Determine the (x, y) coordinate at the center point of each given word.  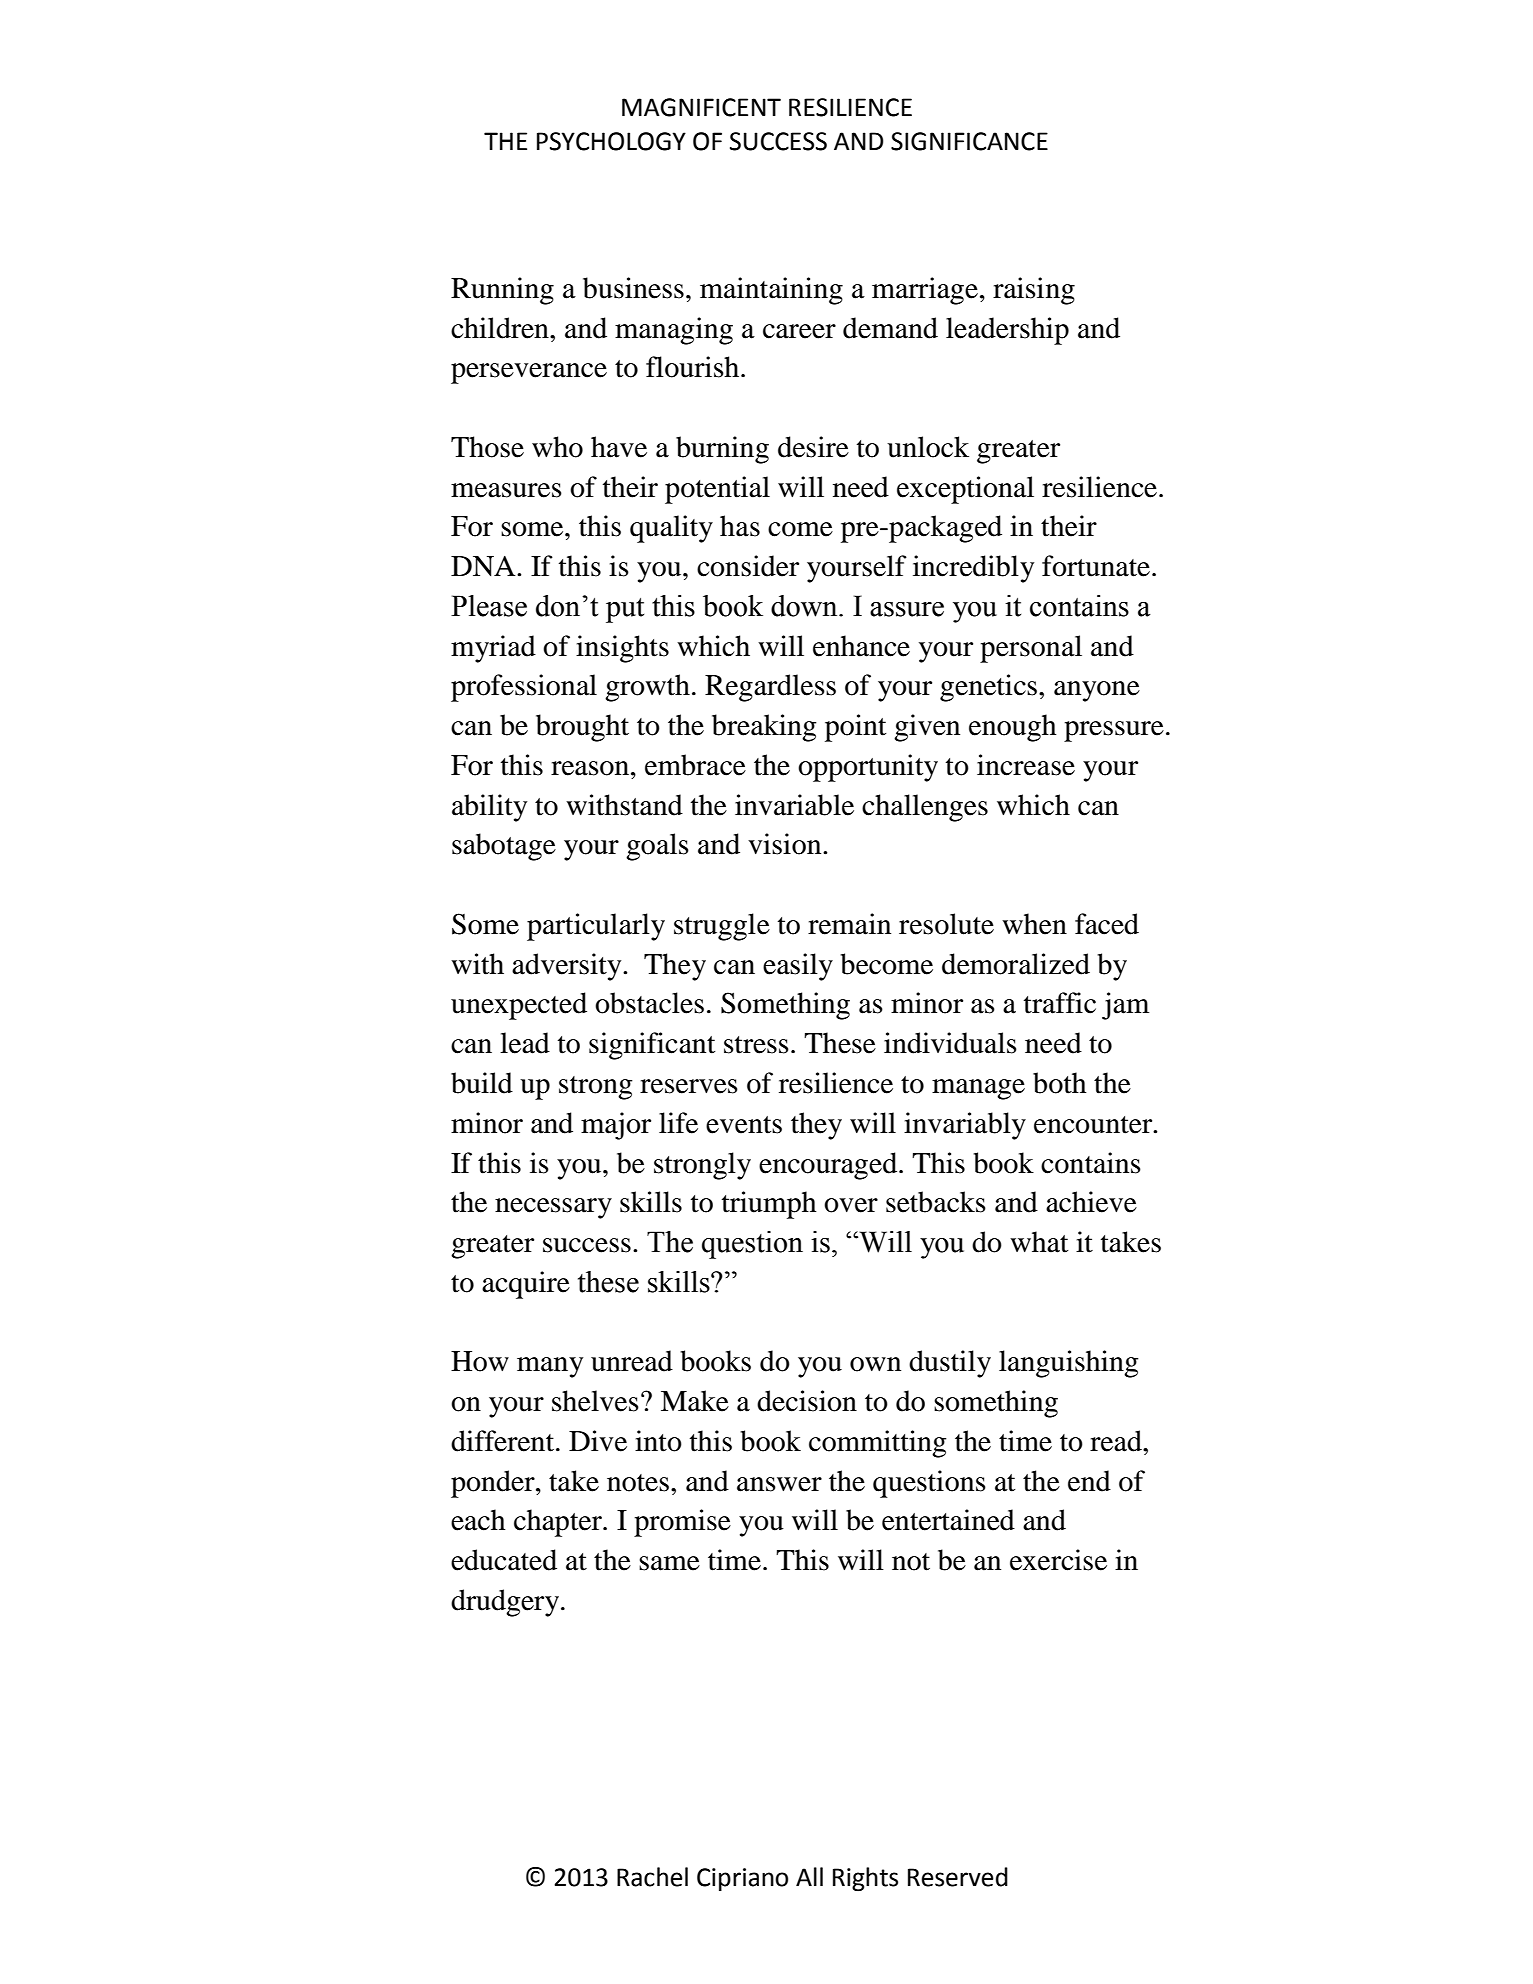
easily (798, 967)
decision (807, 1401)
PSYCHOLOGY (611, 141)
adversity (568, 967)
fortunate (1096, 566)
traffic (1060, 1003)
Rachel (652, 1877)
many (550, 1367)
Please (489, 606)
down (805, 606)
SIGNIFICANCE (969, 141)
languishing (1069, 1364)
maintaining (771, 291)
